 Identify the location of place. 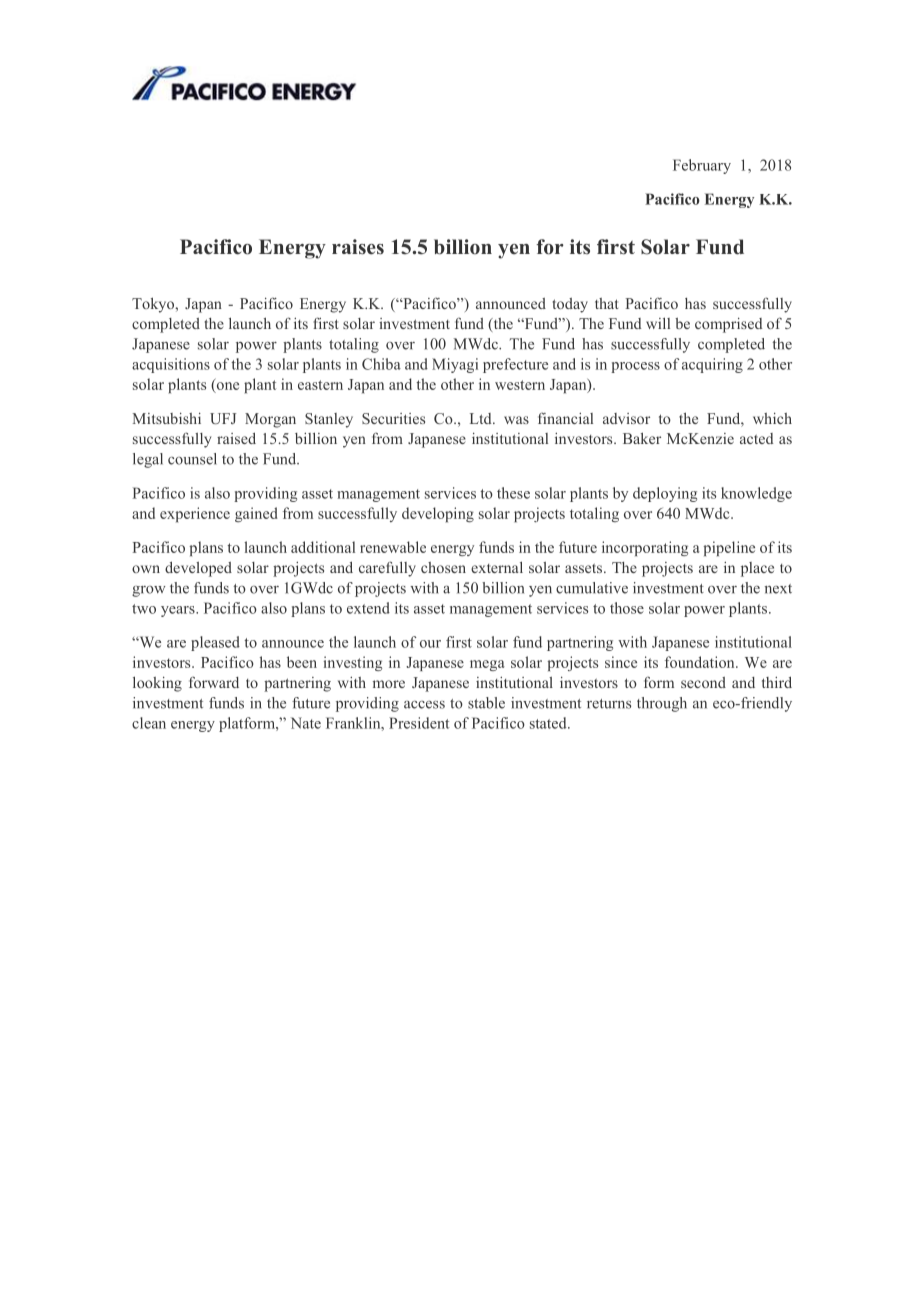
(757, 569).
